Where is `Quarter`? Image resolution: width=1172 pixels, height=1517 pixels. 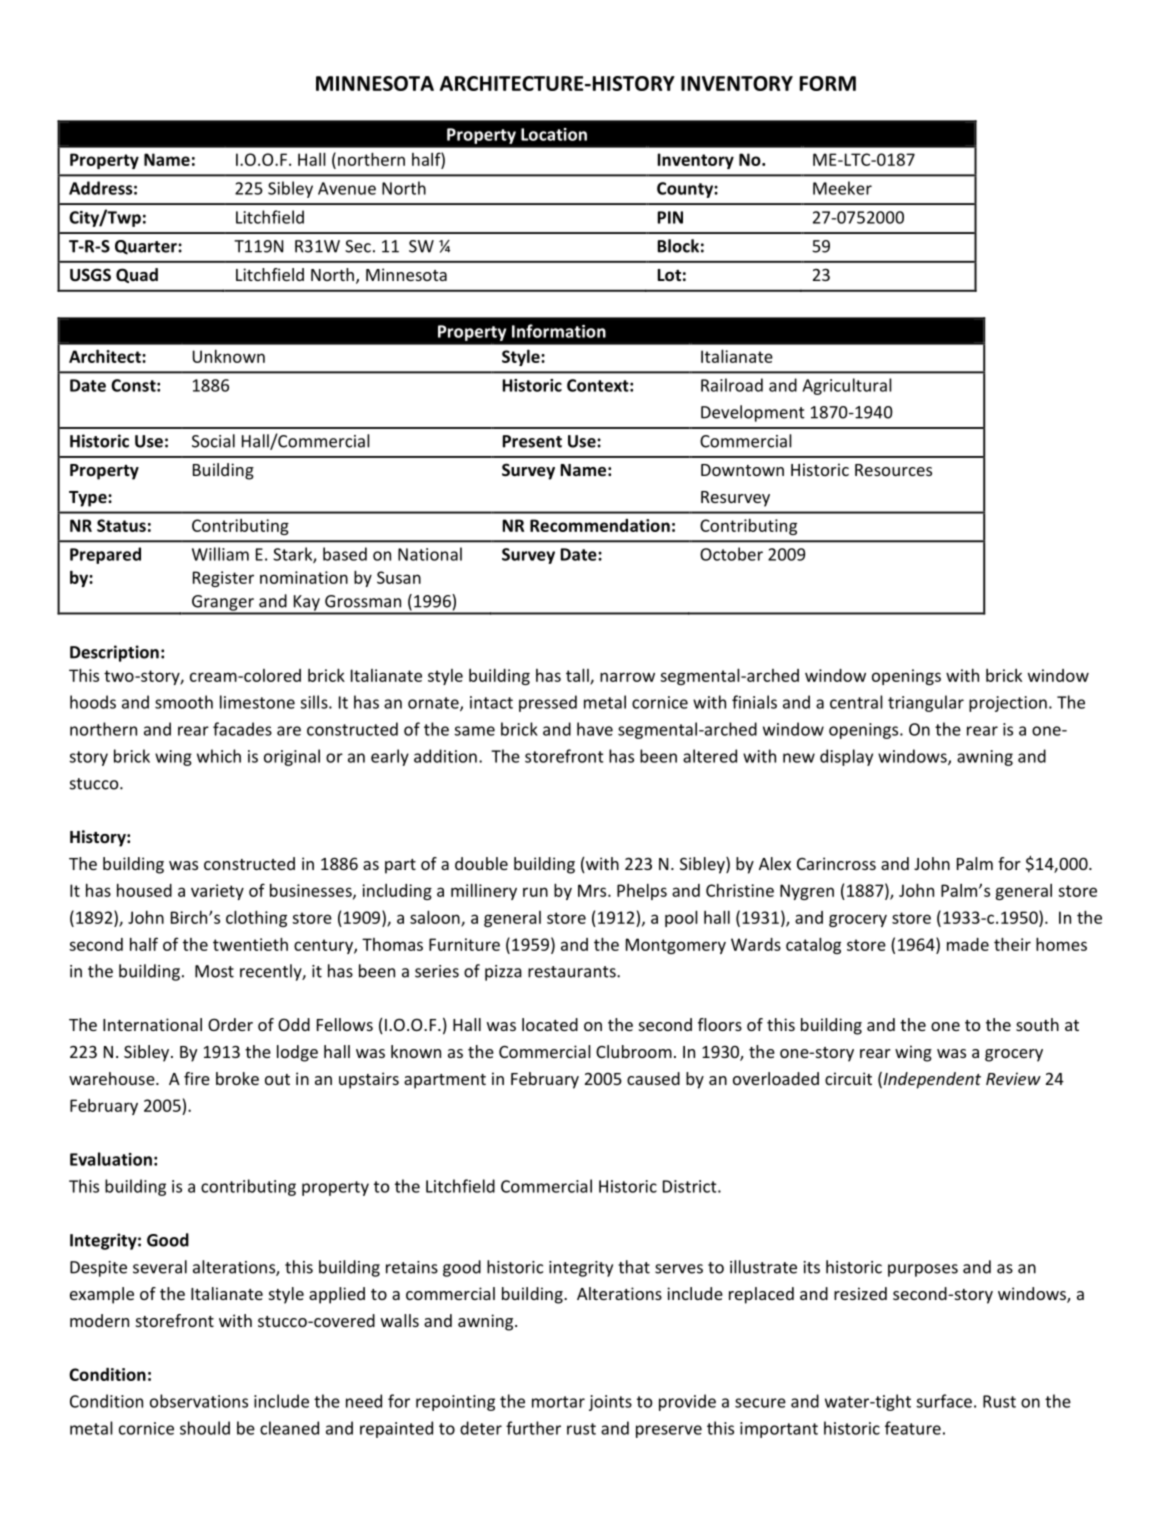
Quarter is located at coordinates (147, 247).
